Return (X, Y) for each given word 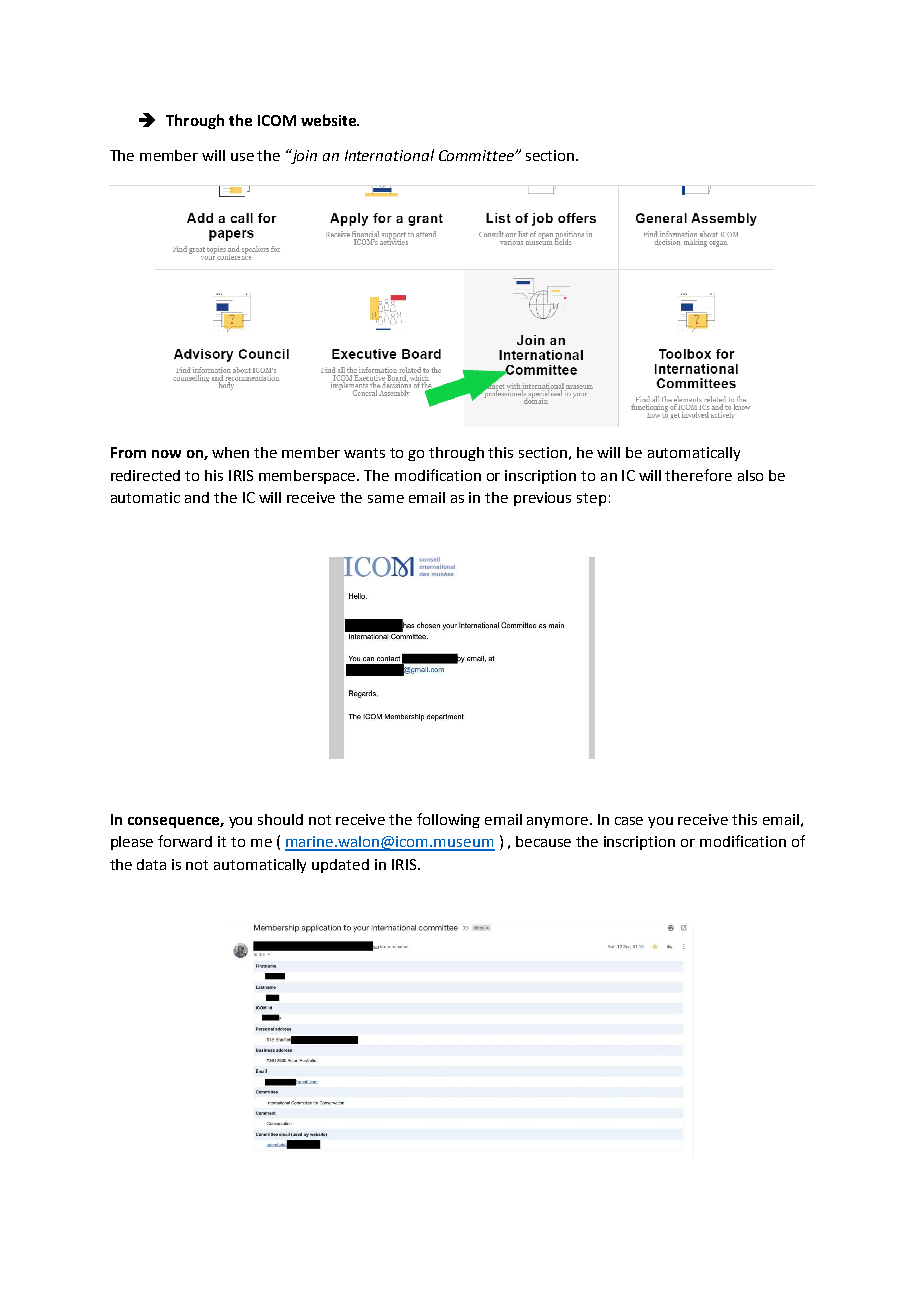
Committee (477, 155)
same (386, 499)
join (303, 156)
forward (185, 841)
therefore (698, 475)
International (389, 155)
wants (364, 453)
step (591, 499)
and (197, 497)
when (230, 452)
